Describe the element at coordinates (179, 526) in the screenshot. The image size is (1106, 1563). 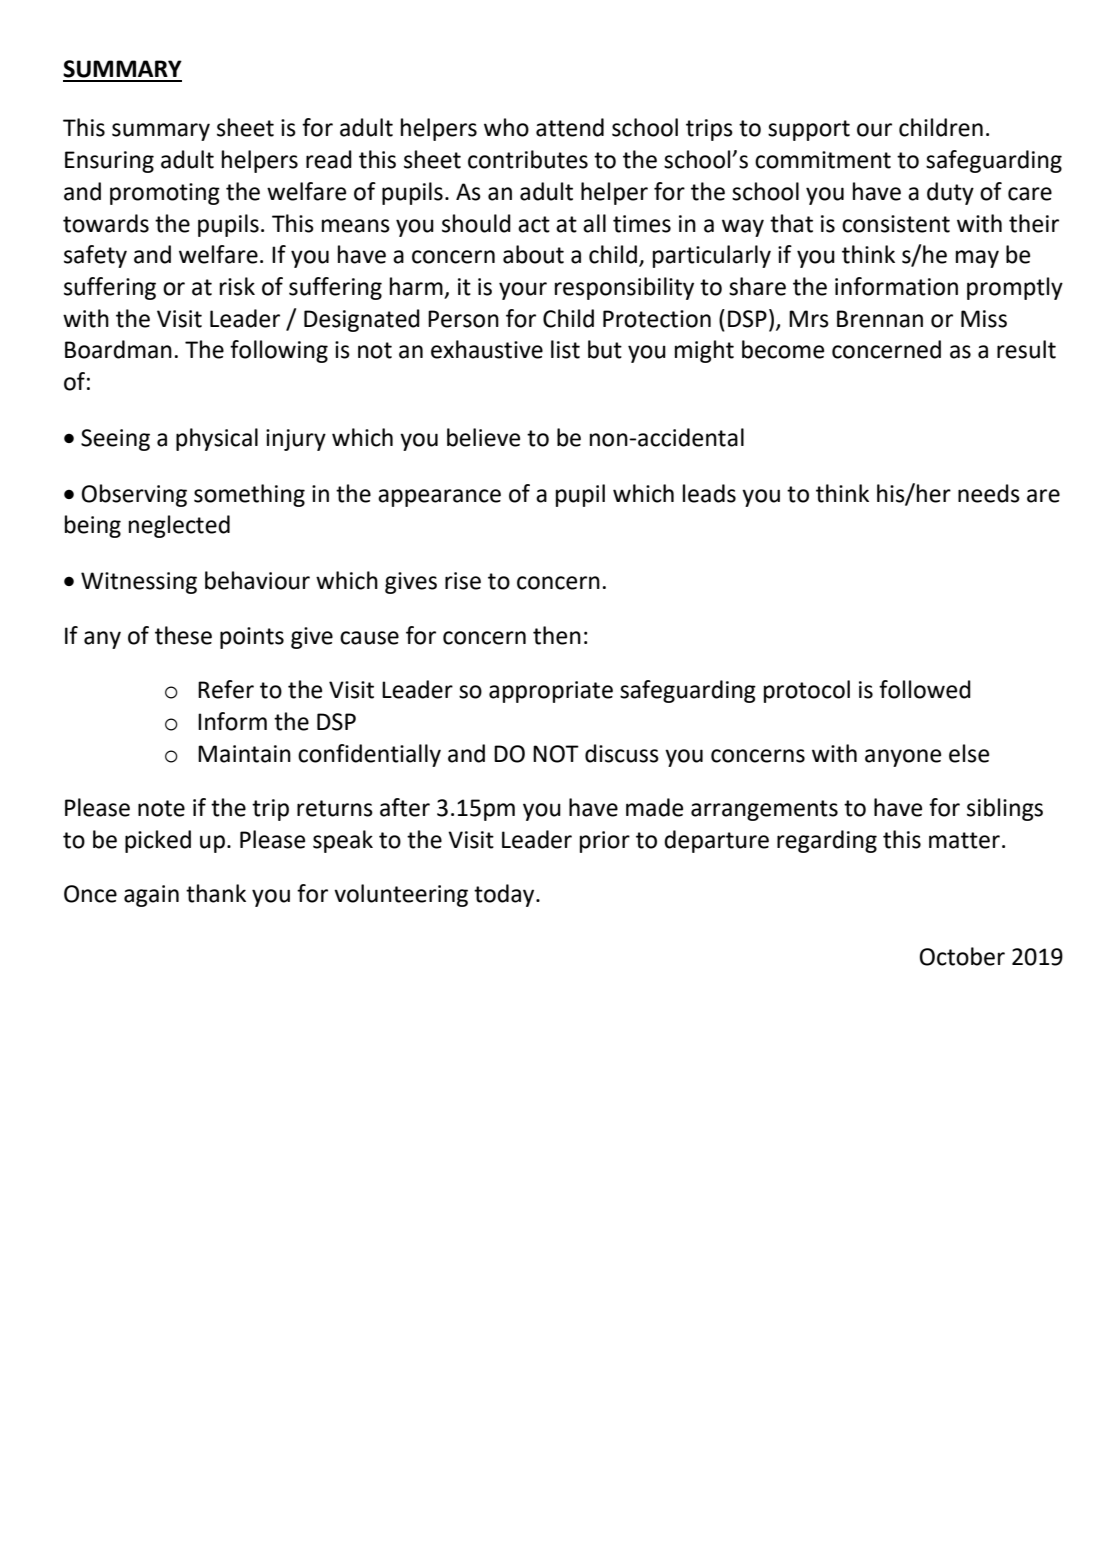
I see `neglected` at that location.
